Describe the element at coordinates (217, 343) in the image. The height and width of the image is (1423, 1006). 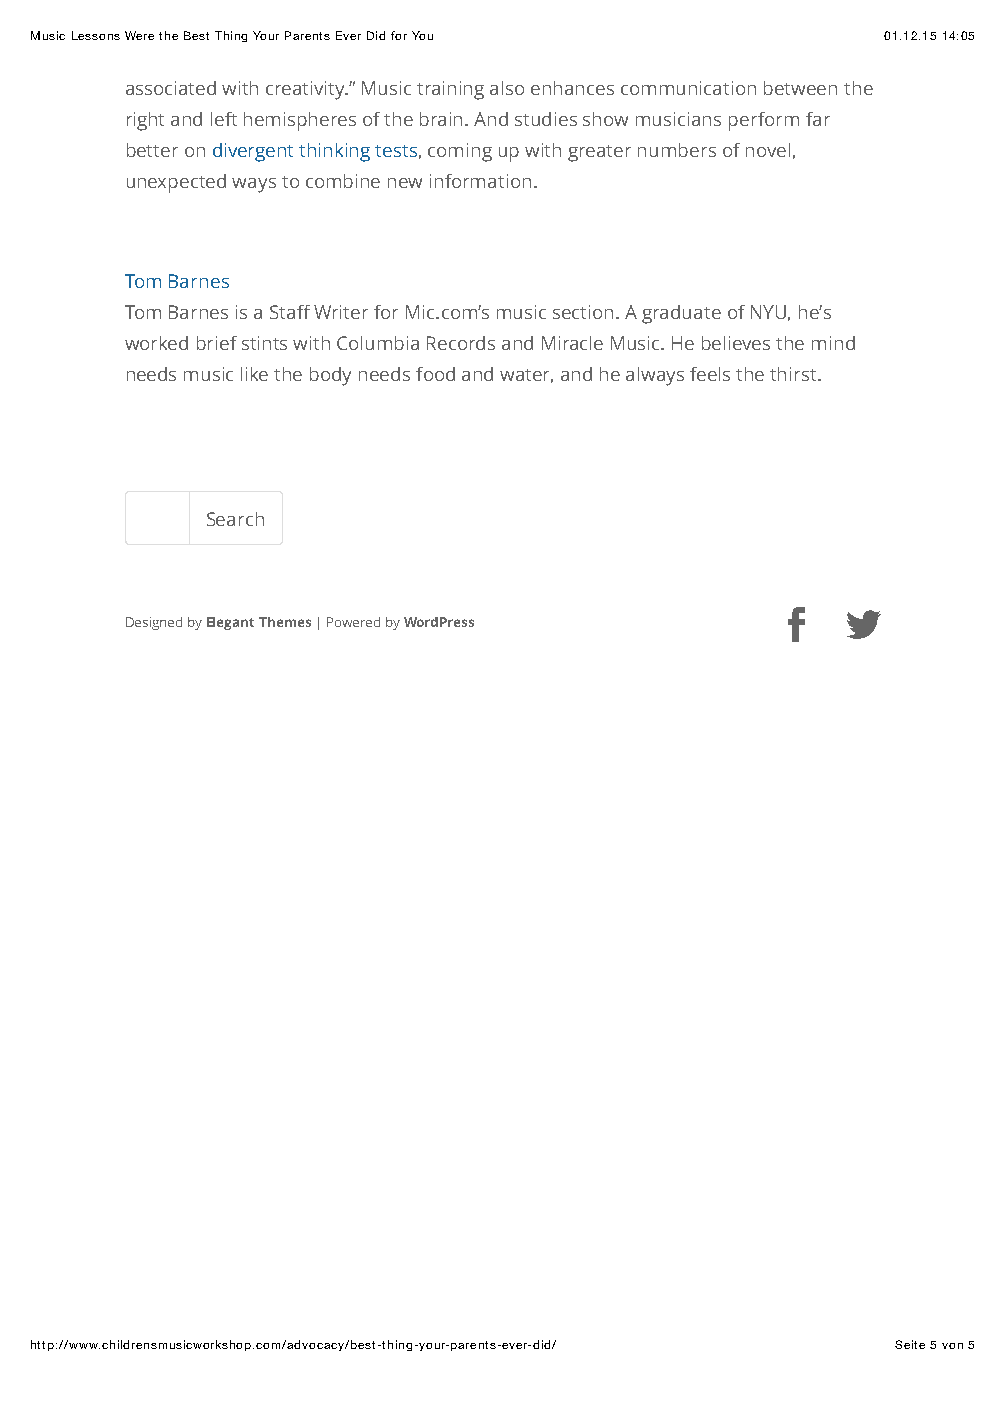
I see `brief` at that location.
